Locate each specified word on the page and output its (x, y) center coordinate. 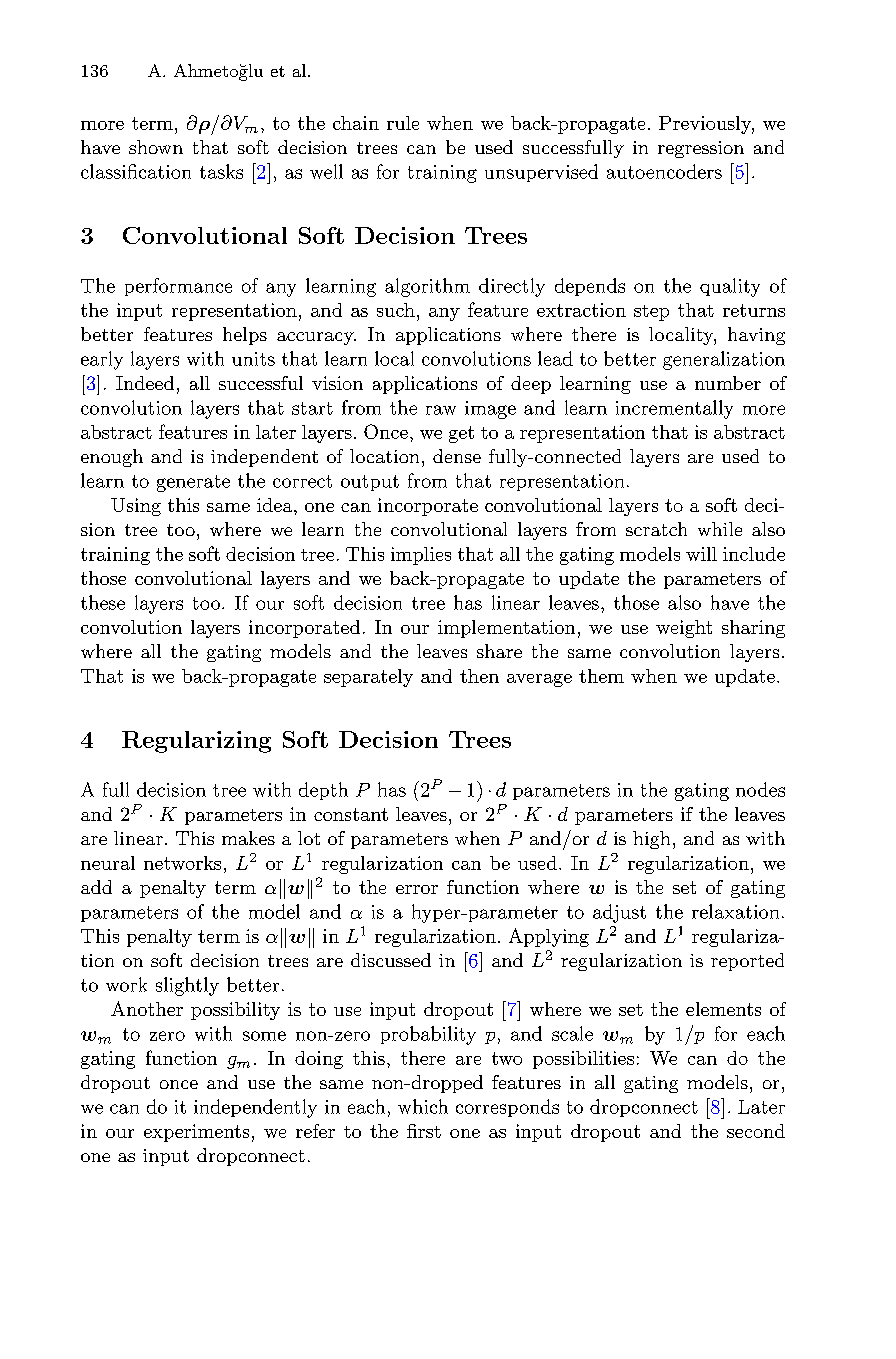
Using (136, 507)
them (601, 676)
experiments (196, 1133)
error (417, 889)
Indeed (145, 383)
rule (403, 123)
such (396, 310)
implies (421, 556)
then (479, 676)
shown (156, 147)
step (651, 313)
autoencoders (664, 171)
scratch (656, 529)
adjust (619, 913)
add (96, 887)
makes (248, 838)
